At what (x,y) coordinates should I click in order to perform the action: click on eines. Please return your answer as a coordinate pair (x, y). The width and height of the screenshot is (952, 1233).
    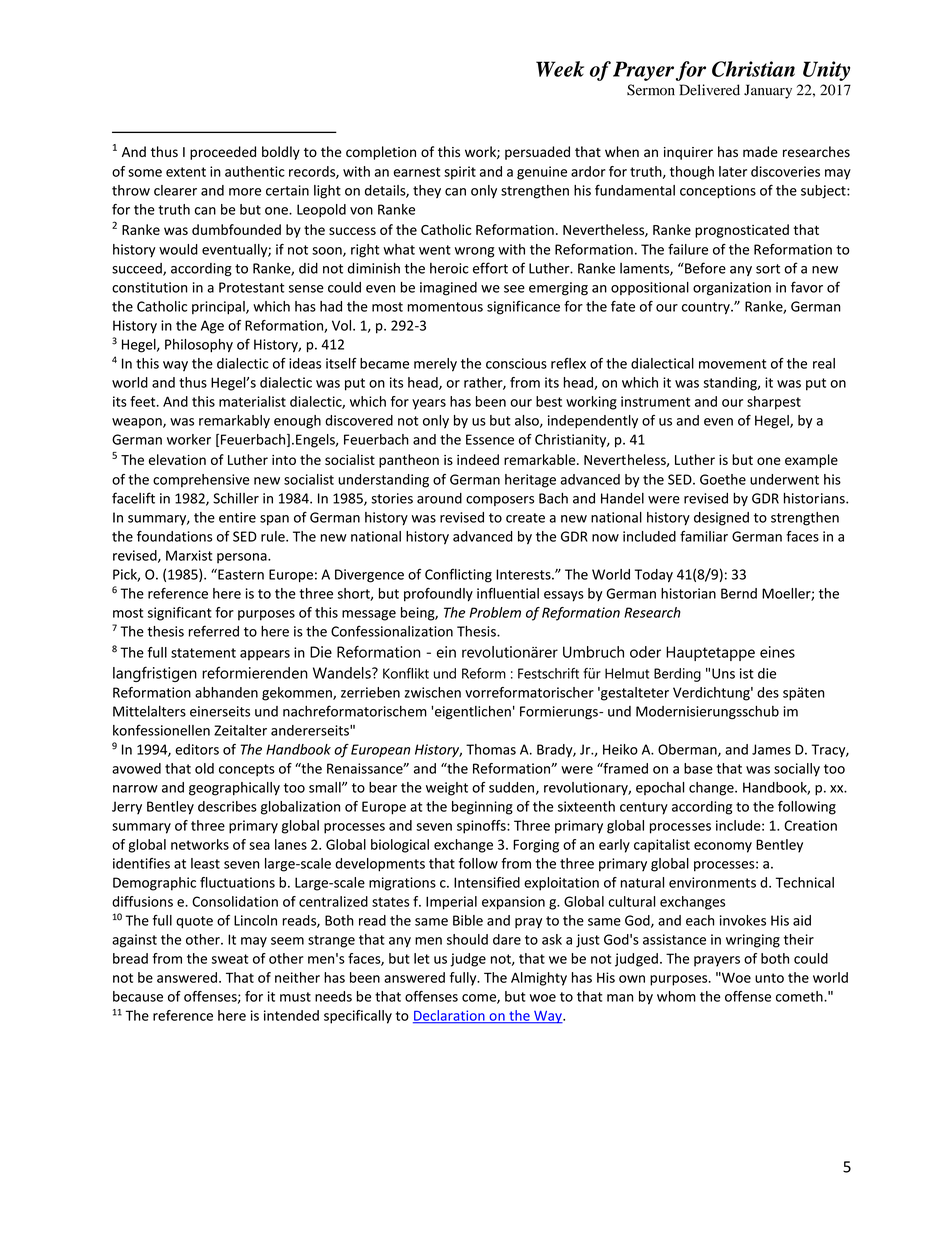
    Looking at the image, I should click on (777, 652).
